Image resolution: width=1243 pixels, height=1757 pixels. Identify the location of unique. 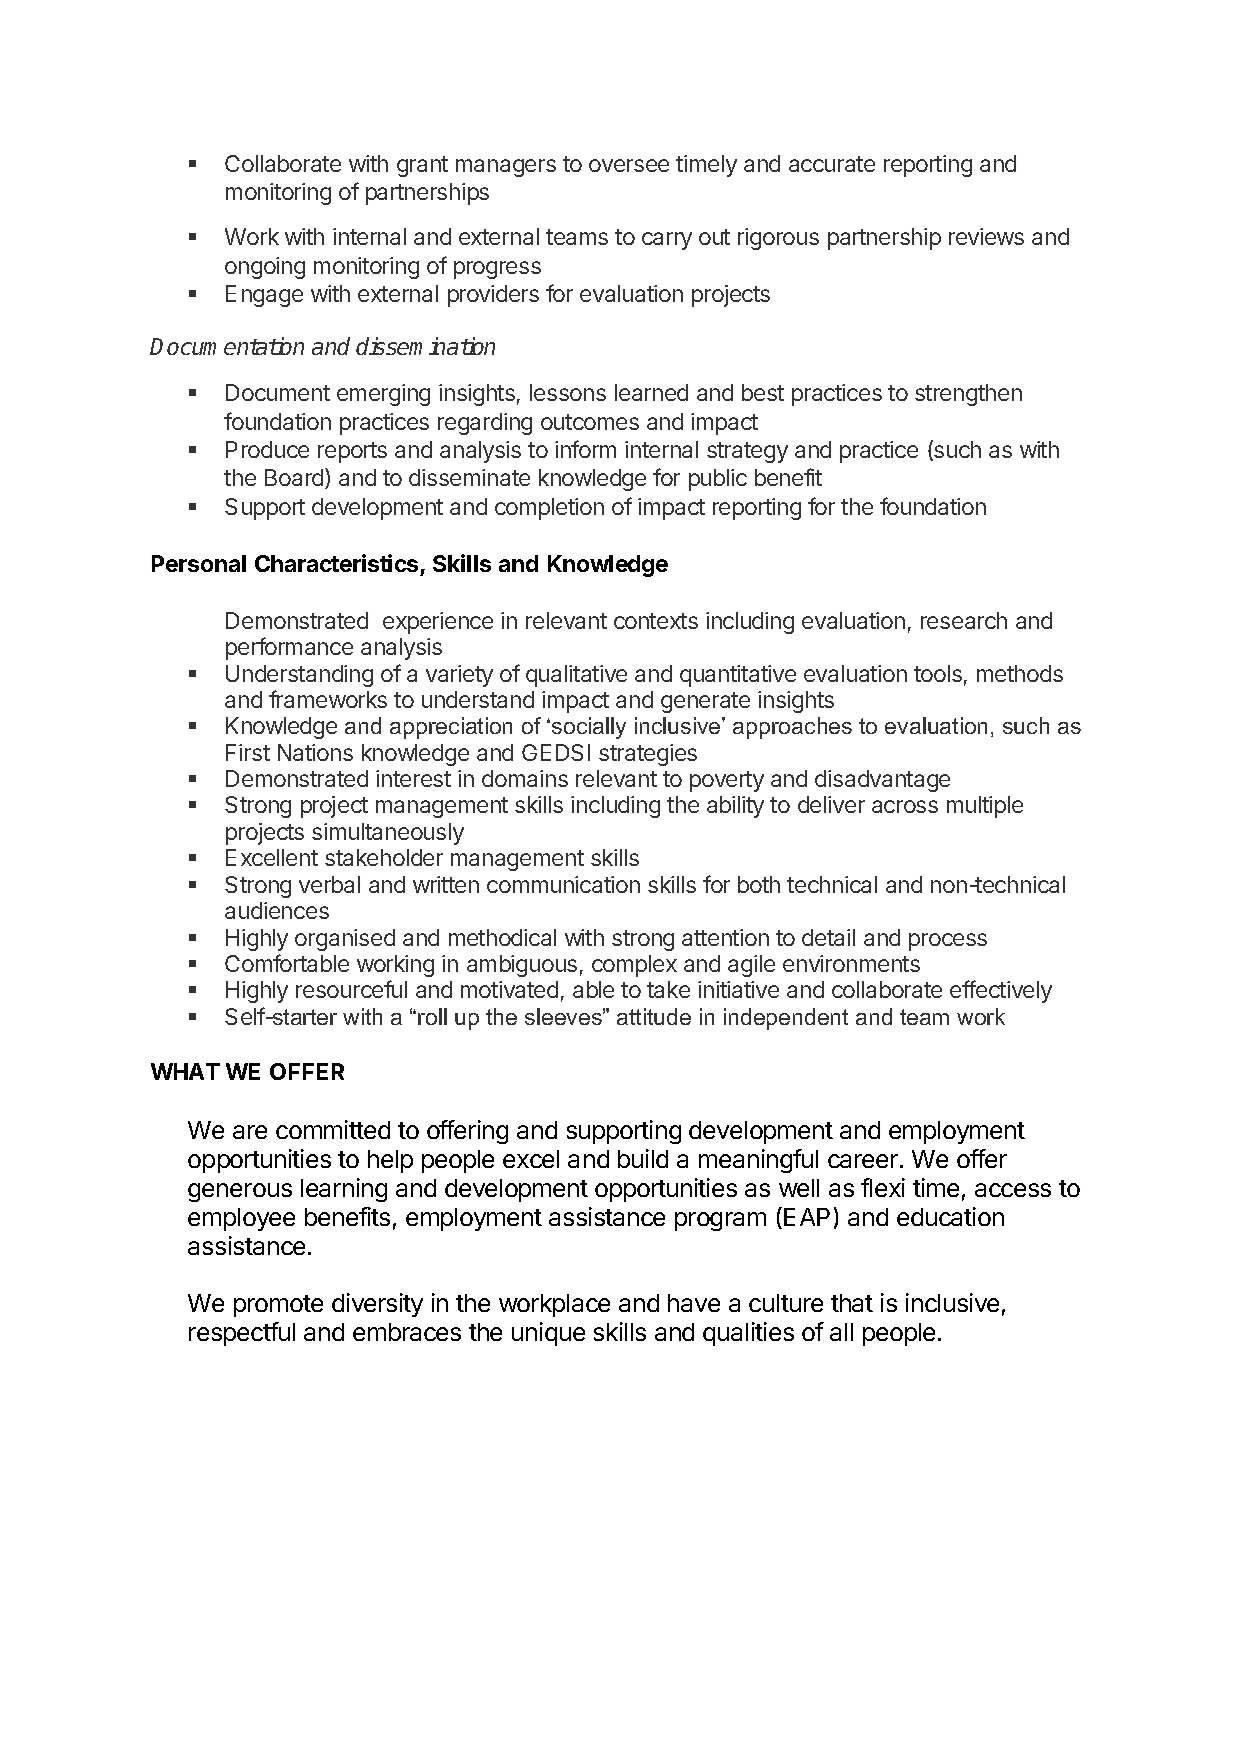
(548, 1334).
